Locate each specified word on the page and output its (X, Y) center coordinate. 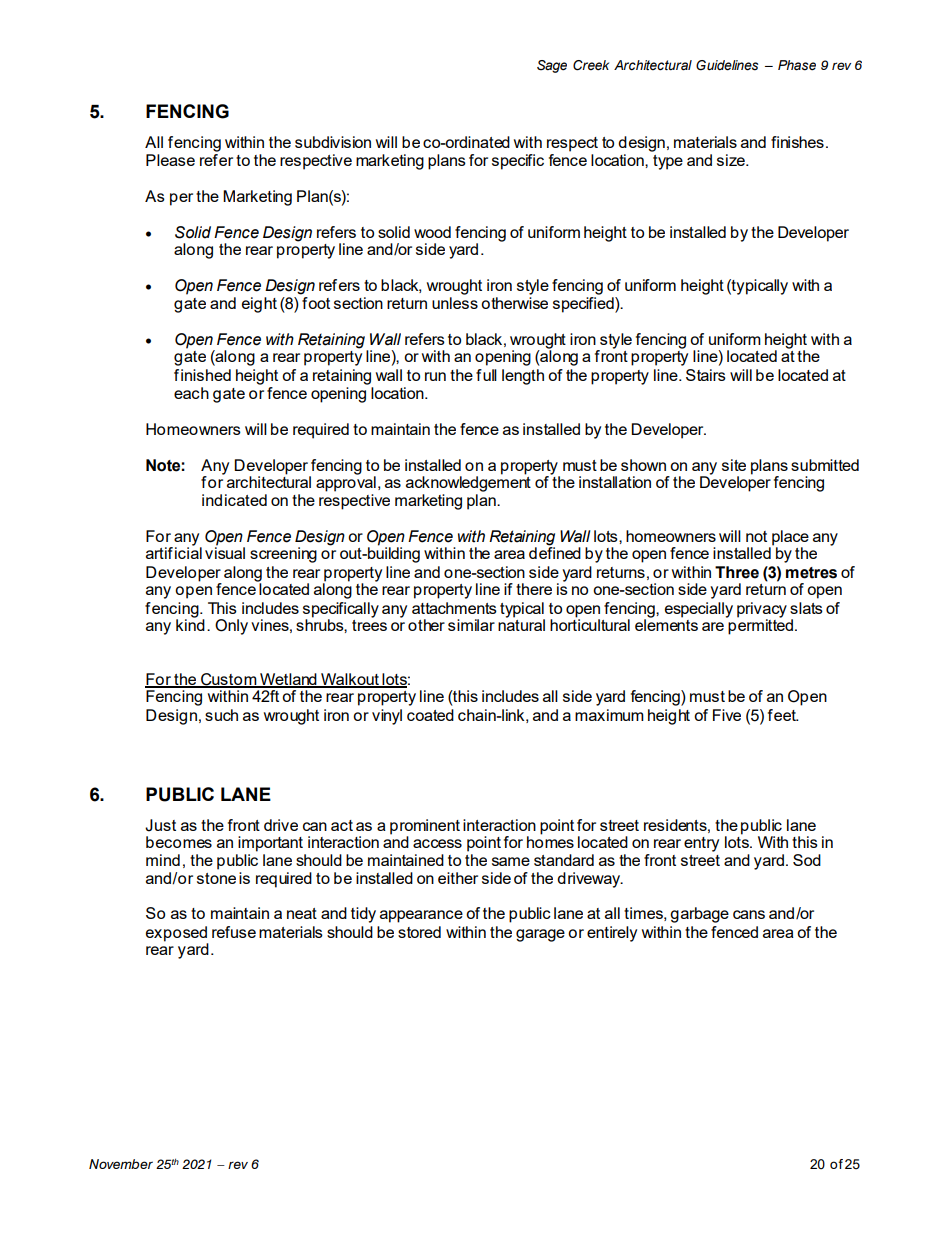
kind (190, 624)
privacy (762, 611)
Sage (552, 66)
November (121, 1164)
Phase (797, 65)
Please (170, 160)
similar (471, 625)
